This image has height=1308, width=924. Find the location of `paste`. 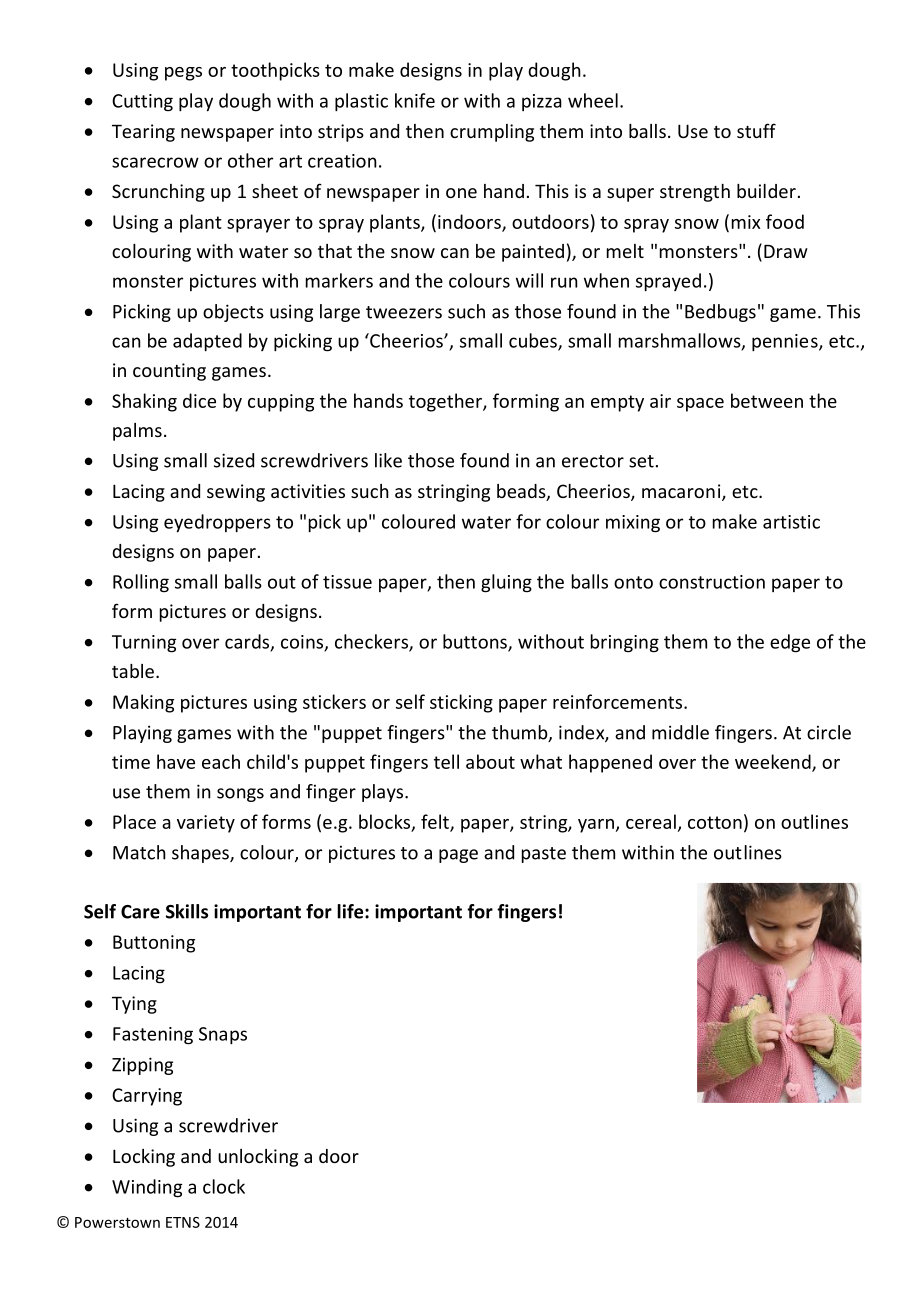

paste is located at coordinates (544, 855).
